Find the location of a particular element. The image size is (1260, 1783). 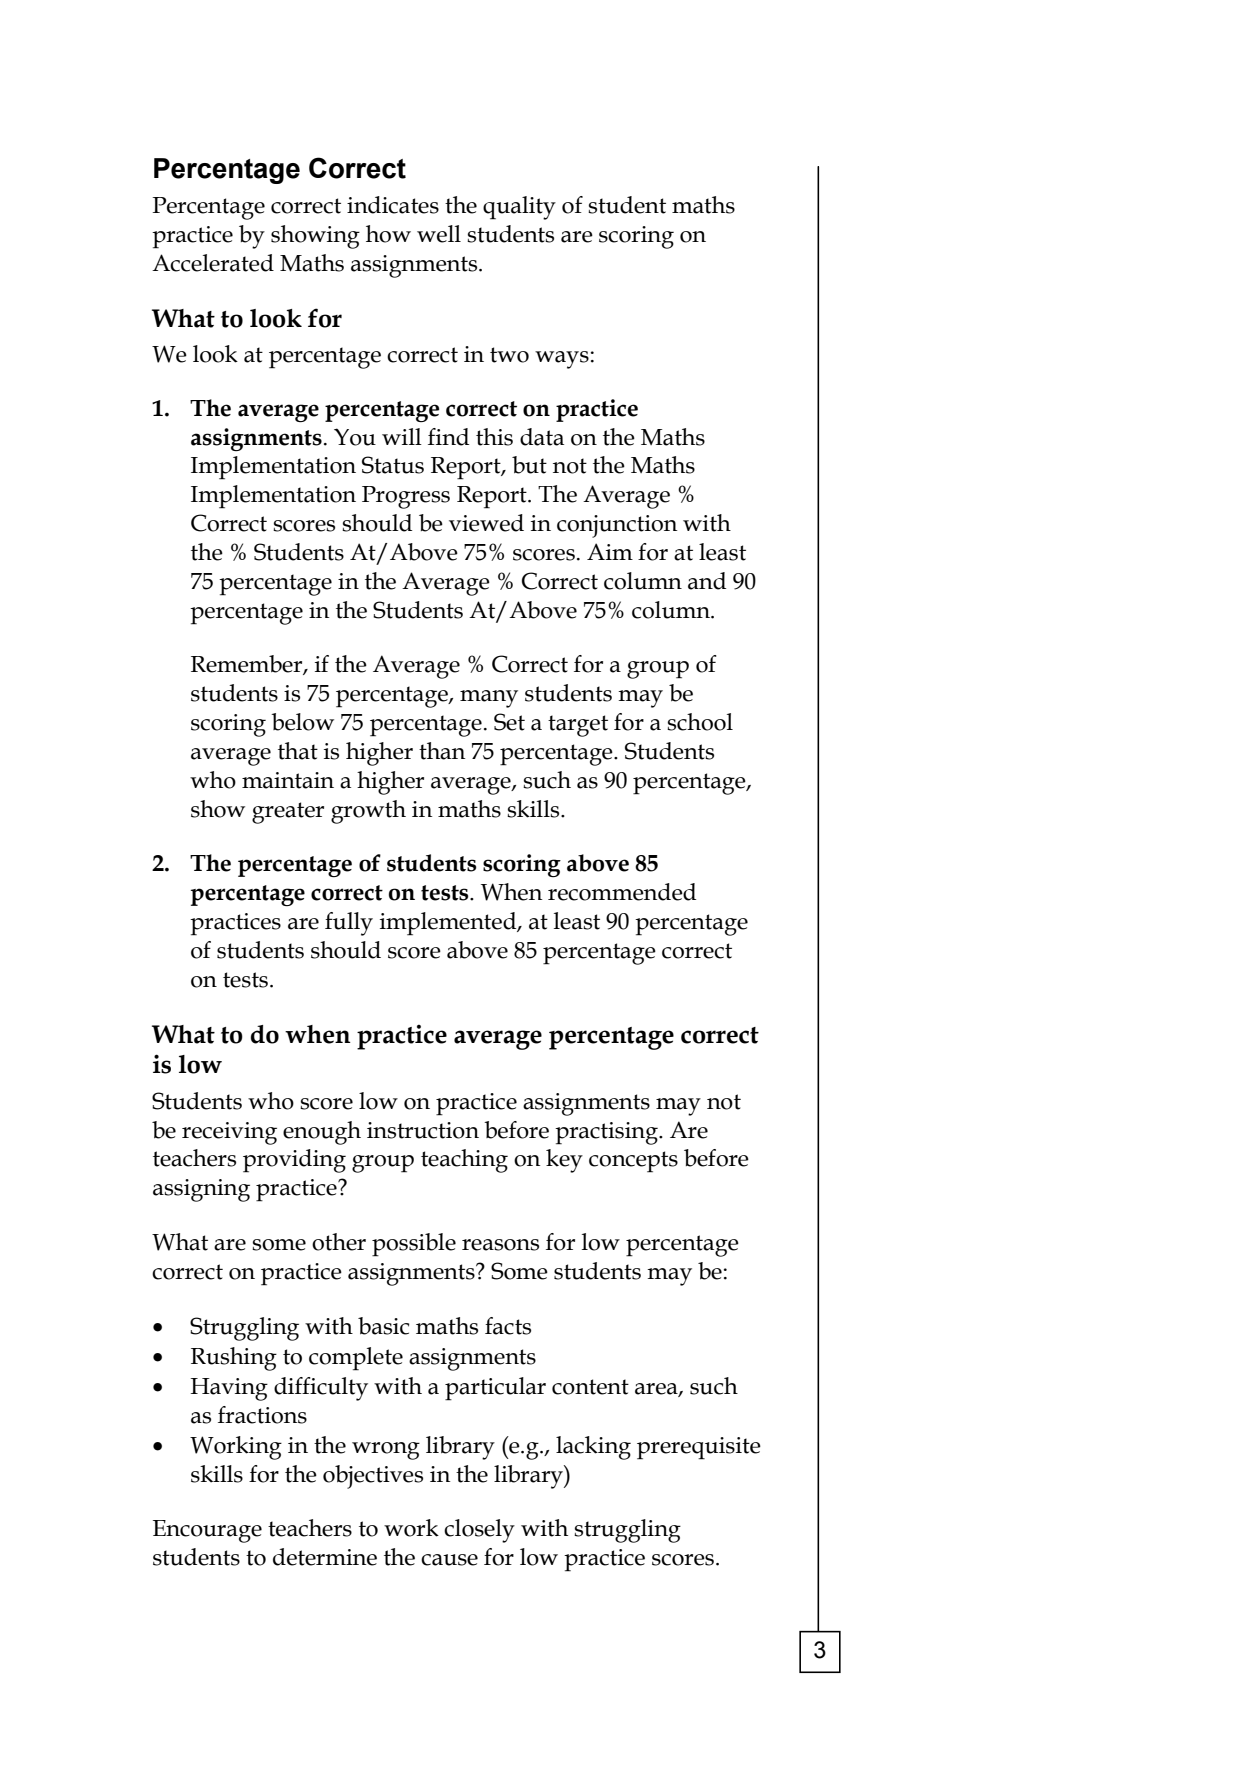

Accelerated is located at coordinates (213, 263).
